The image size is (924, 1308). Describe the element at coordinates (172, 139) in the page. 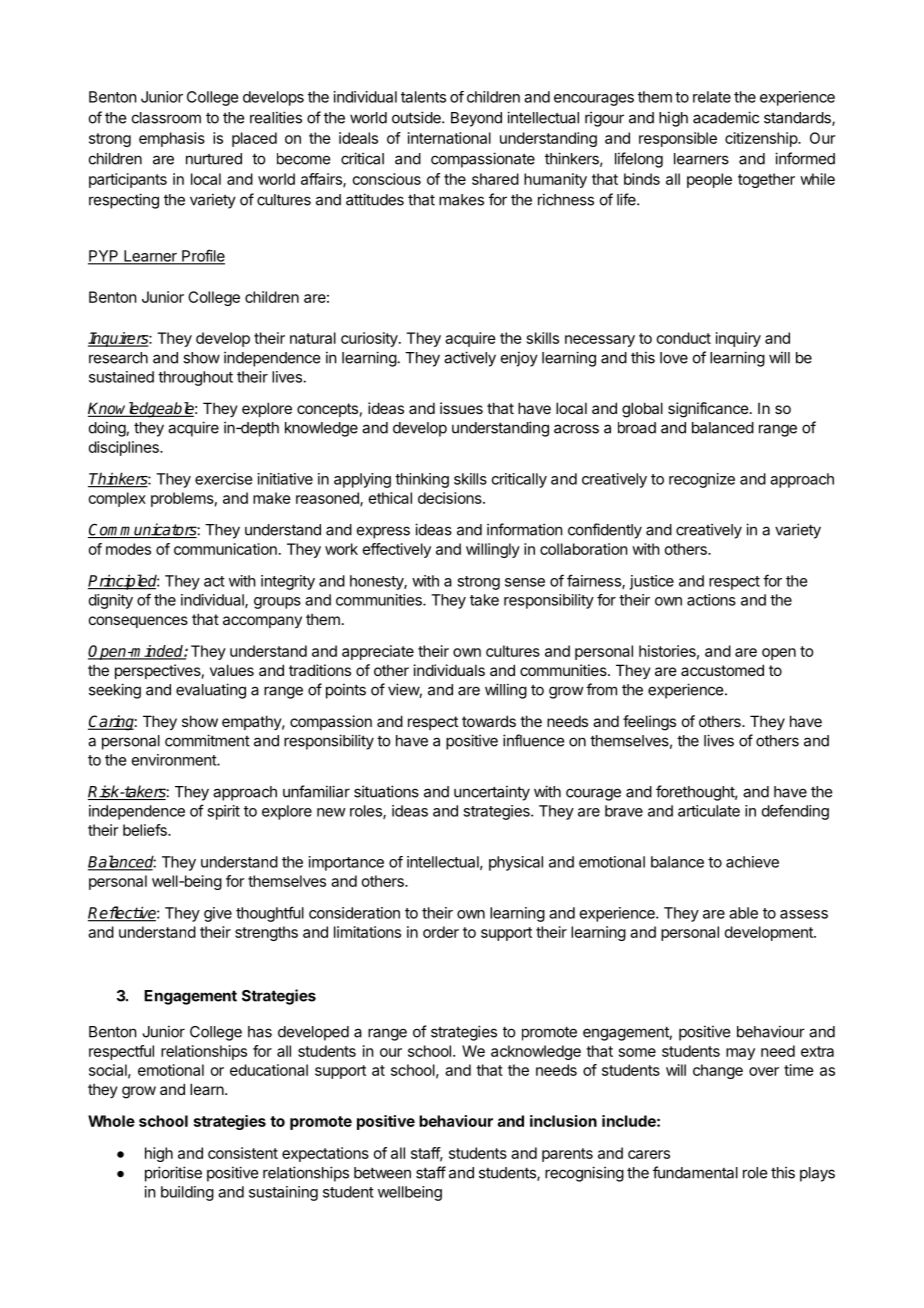

I see `emphasis` at that location.
